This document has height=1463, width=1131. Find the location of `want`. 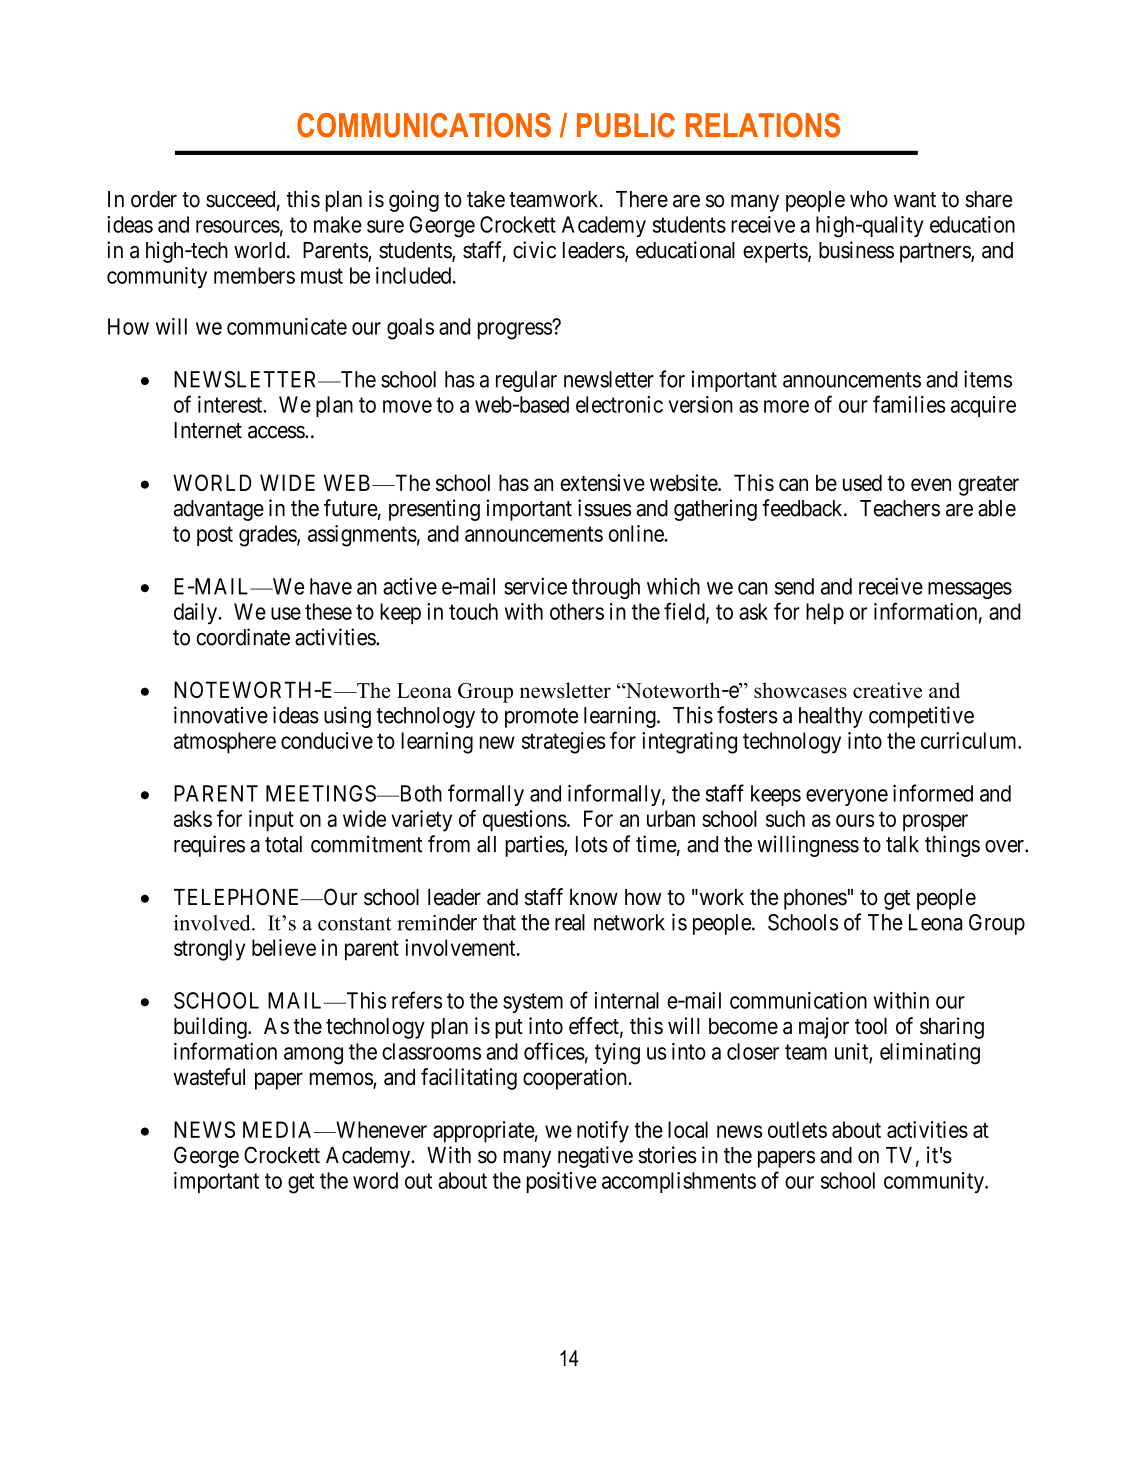

want is located at coordinates (915, 200).
